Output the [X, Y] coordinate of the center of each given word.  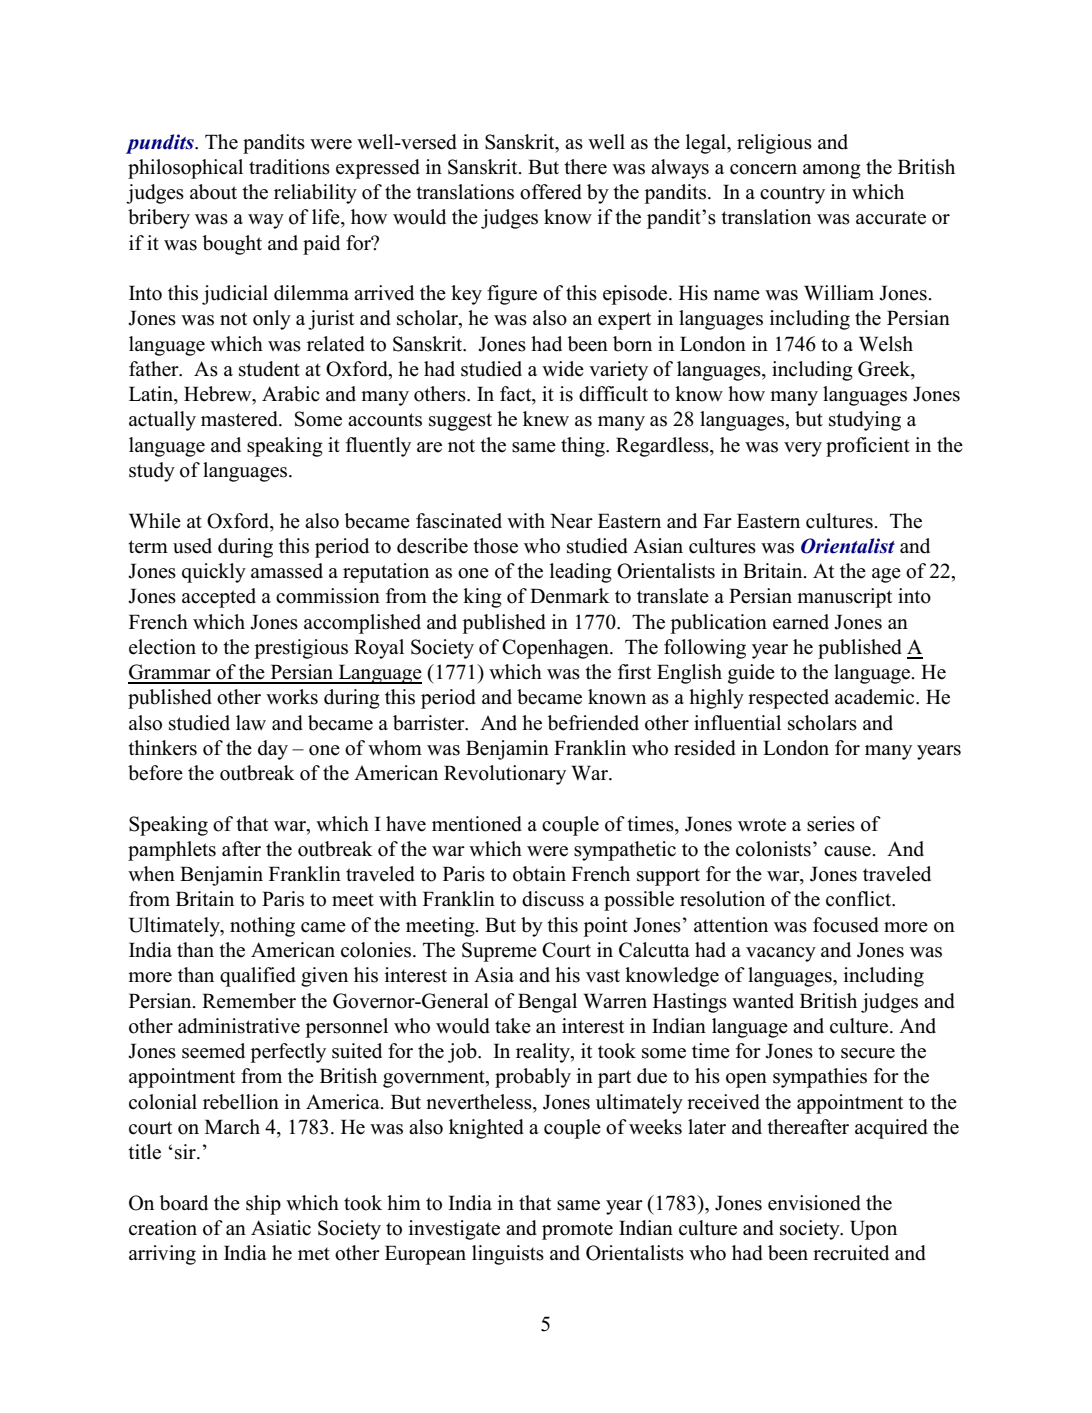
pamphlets [172, 851]
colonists [773, 849]
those [495, 546]
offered [551, 192]
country [792, 195]
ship [263, 1205]
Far [717, 520]
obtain [539, 874]
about [213, 192]
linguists [508, 1255]
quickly [214, 573]
